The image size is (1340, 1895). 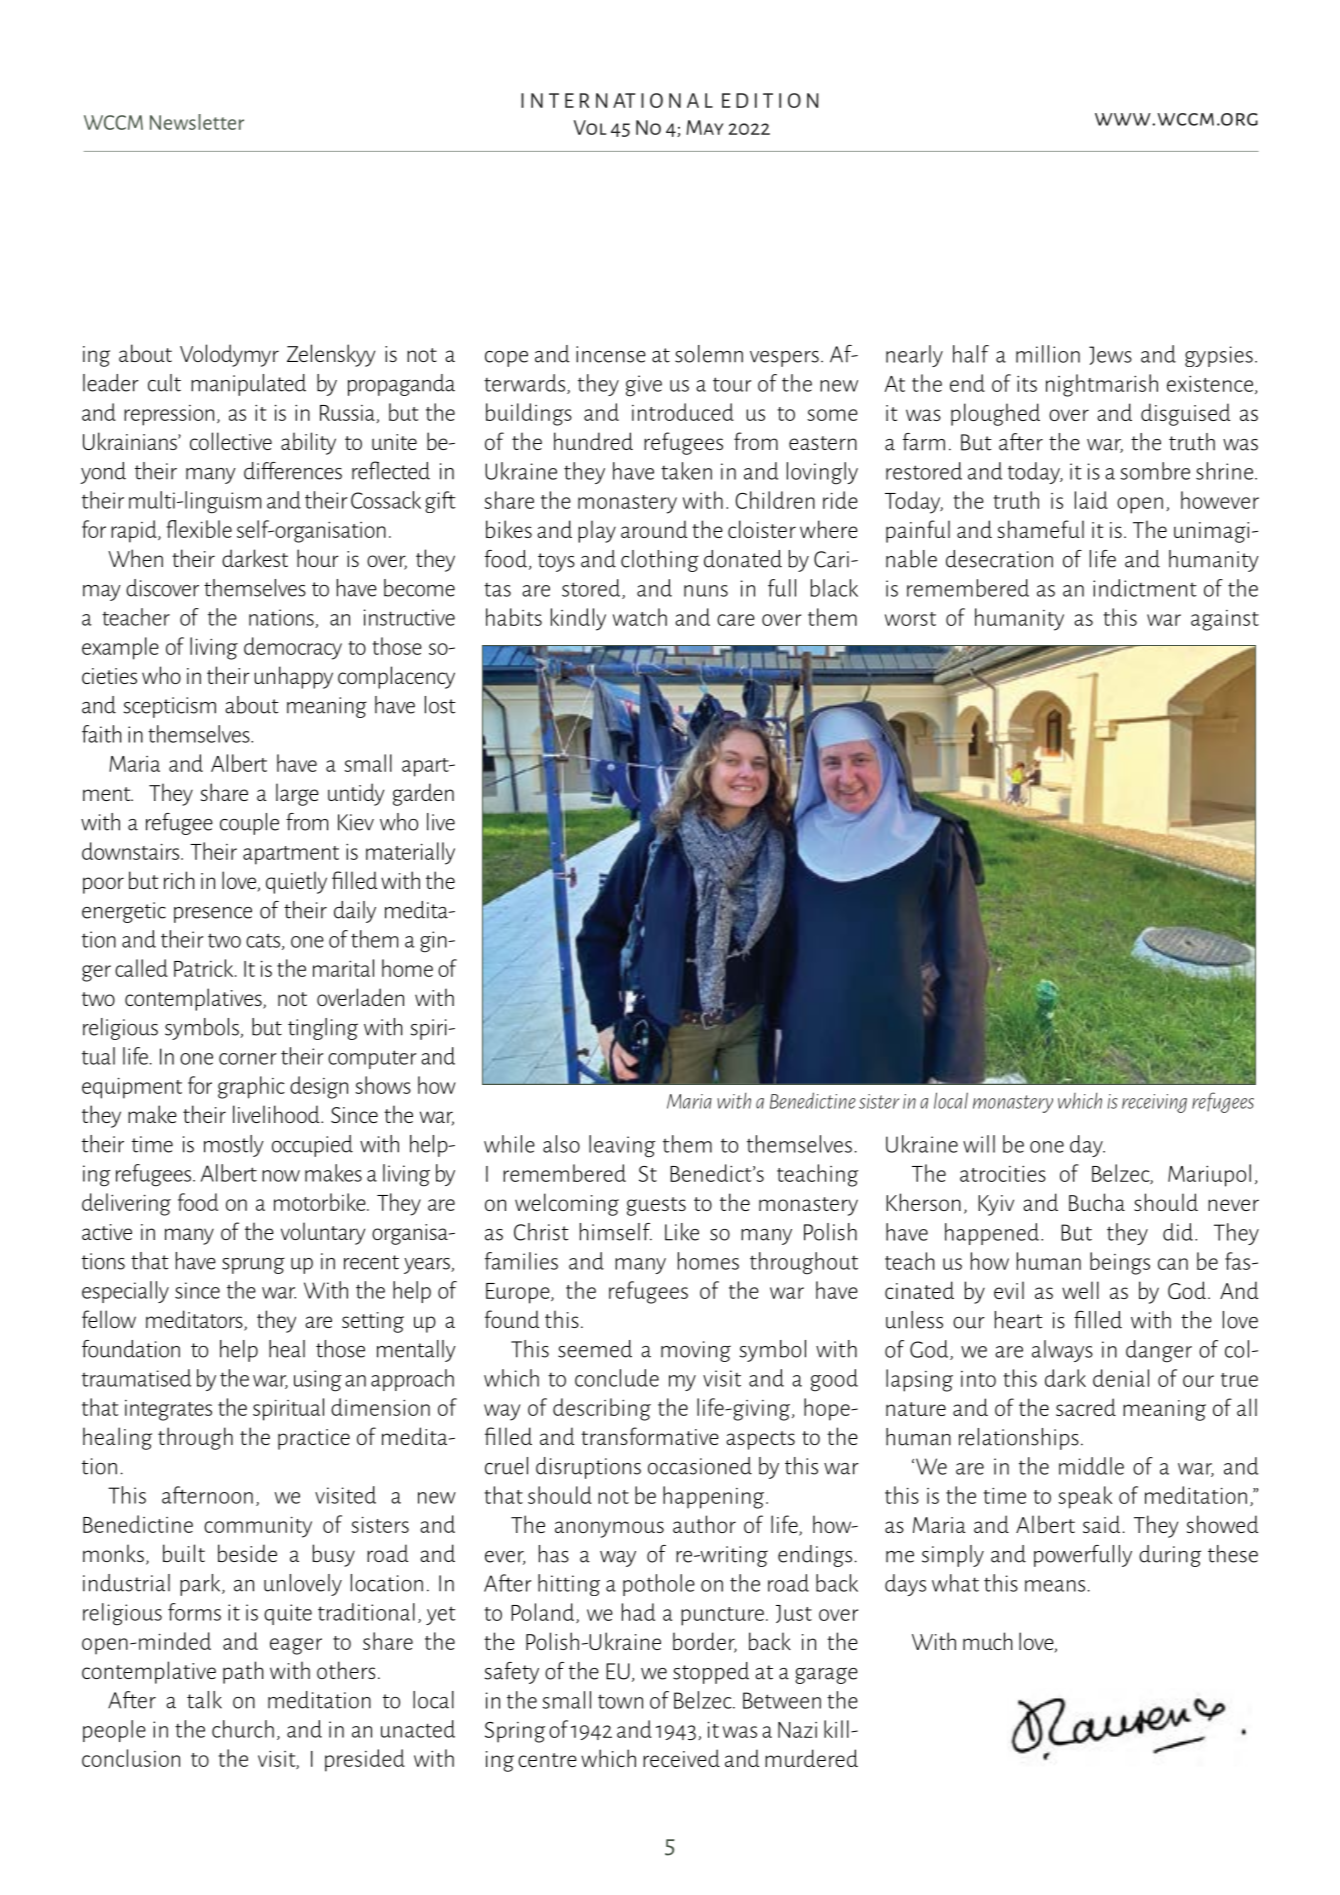 What do you see at coordinates (620, 1701) in the screenshot?
I see `town` at bounding box center [620, 1701].
